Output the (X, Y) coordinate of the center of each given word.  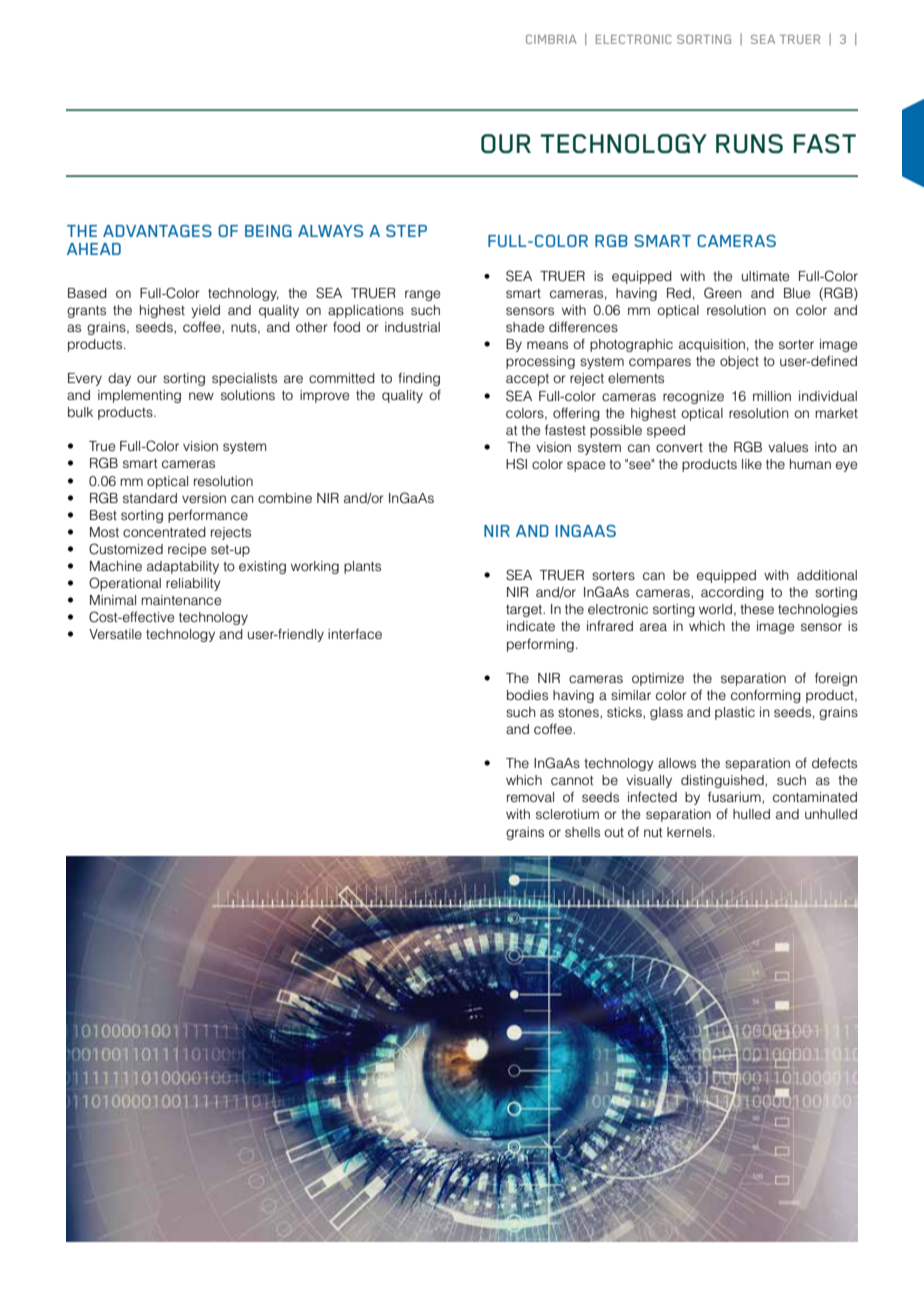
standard (150, 498)
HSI (516, 464)
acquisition (712, 345)
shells (582, 832)
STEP (406, 231)
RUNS (749, 143)
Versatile (115, 634)
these (757, 609)
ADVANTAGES (157, 231)
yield (205, 311)
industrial (412, 327)
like (752, 464)
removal (530, 797)
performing (540, 645)
